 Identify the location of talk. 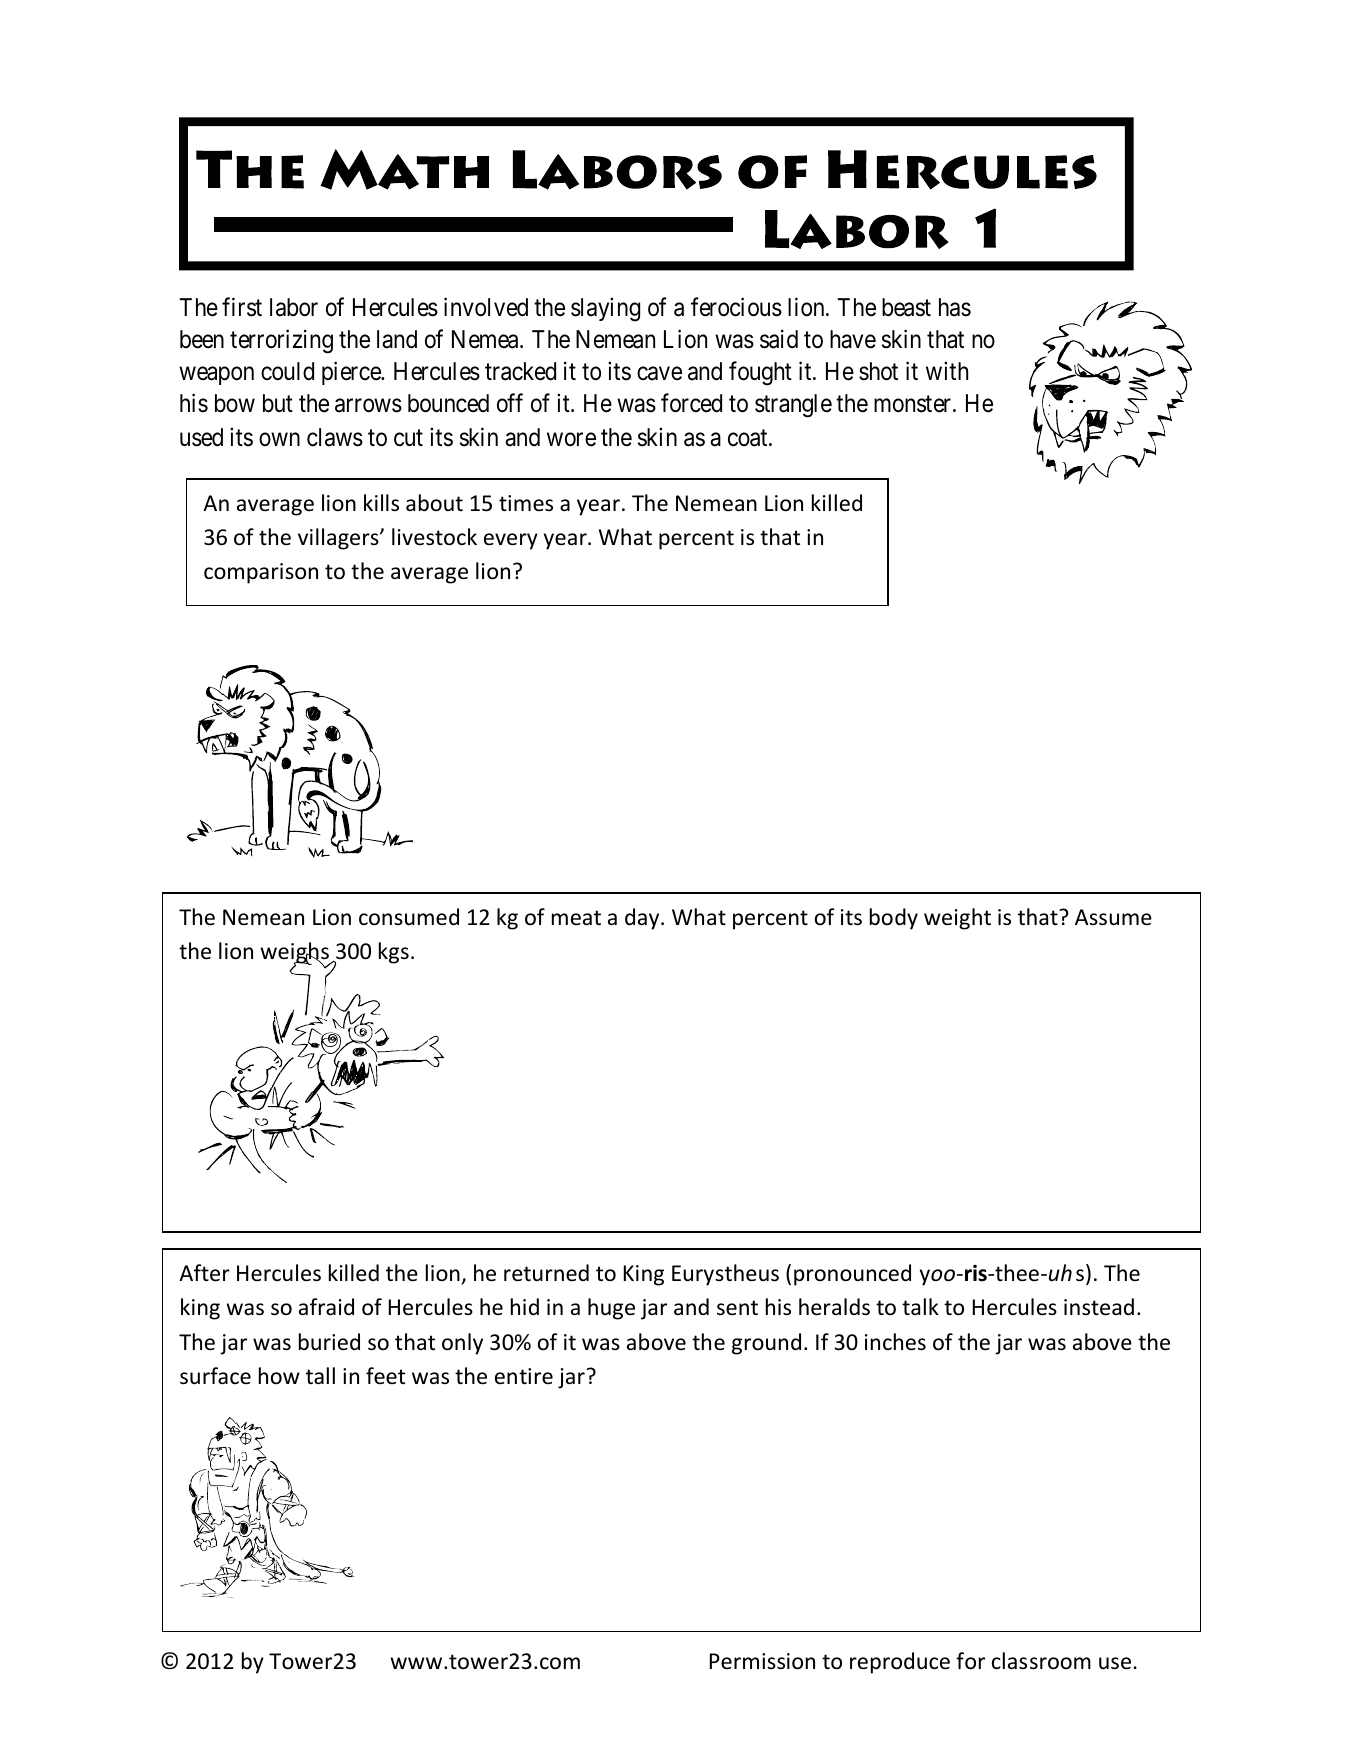
(920, 1306).
